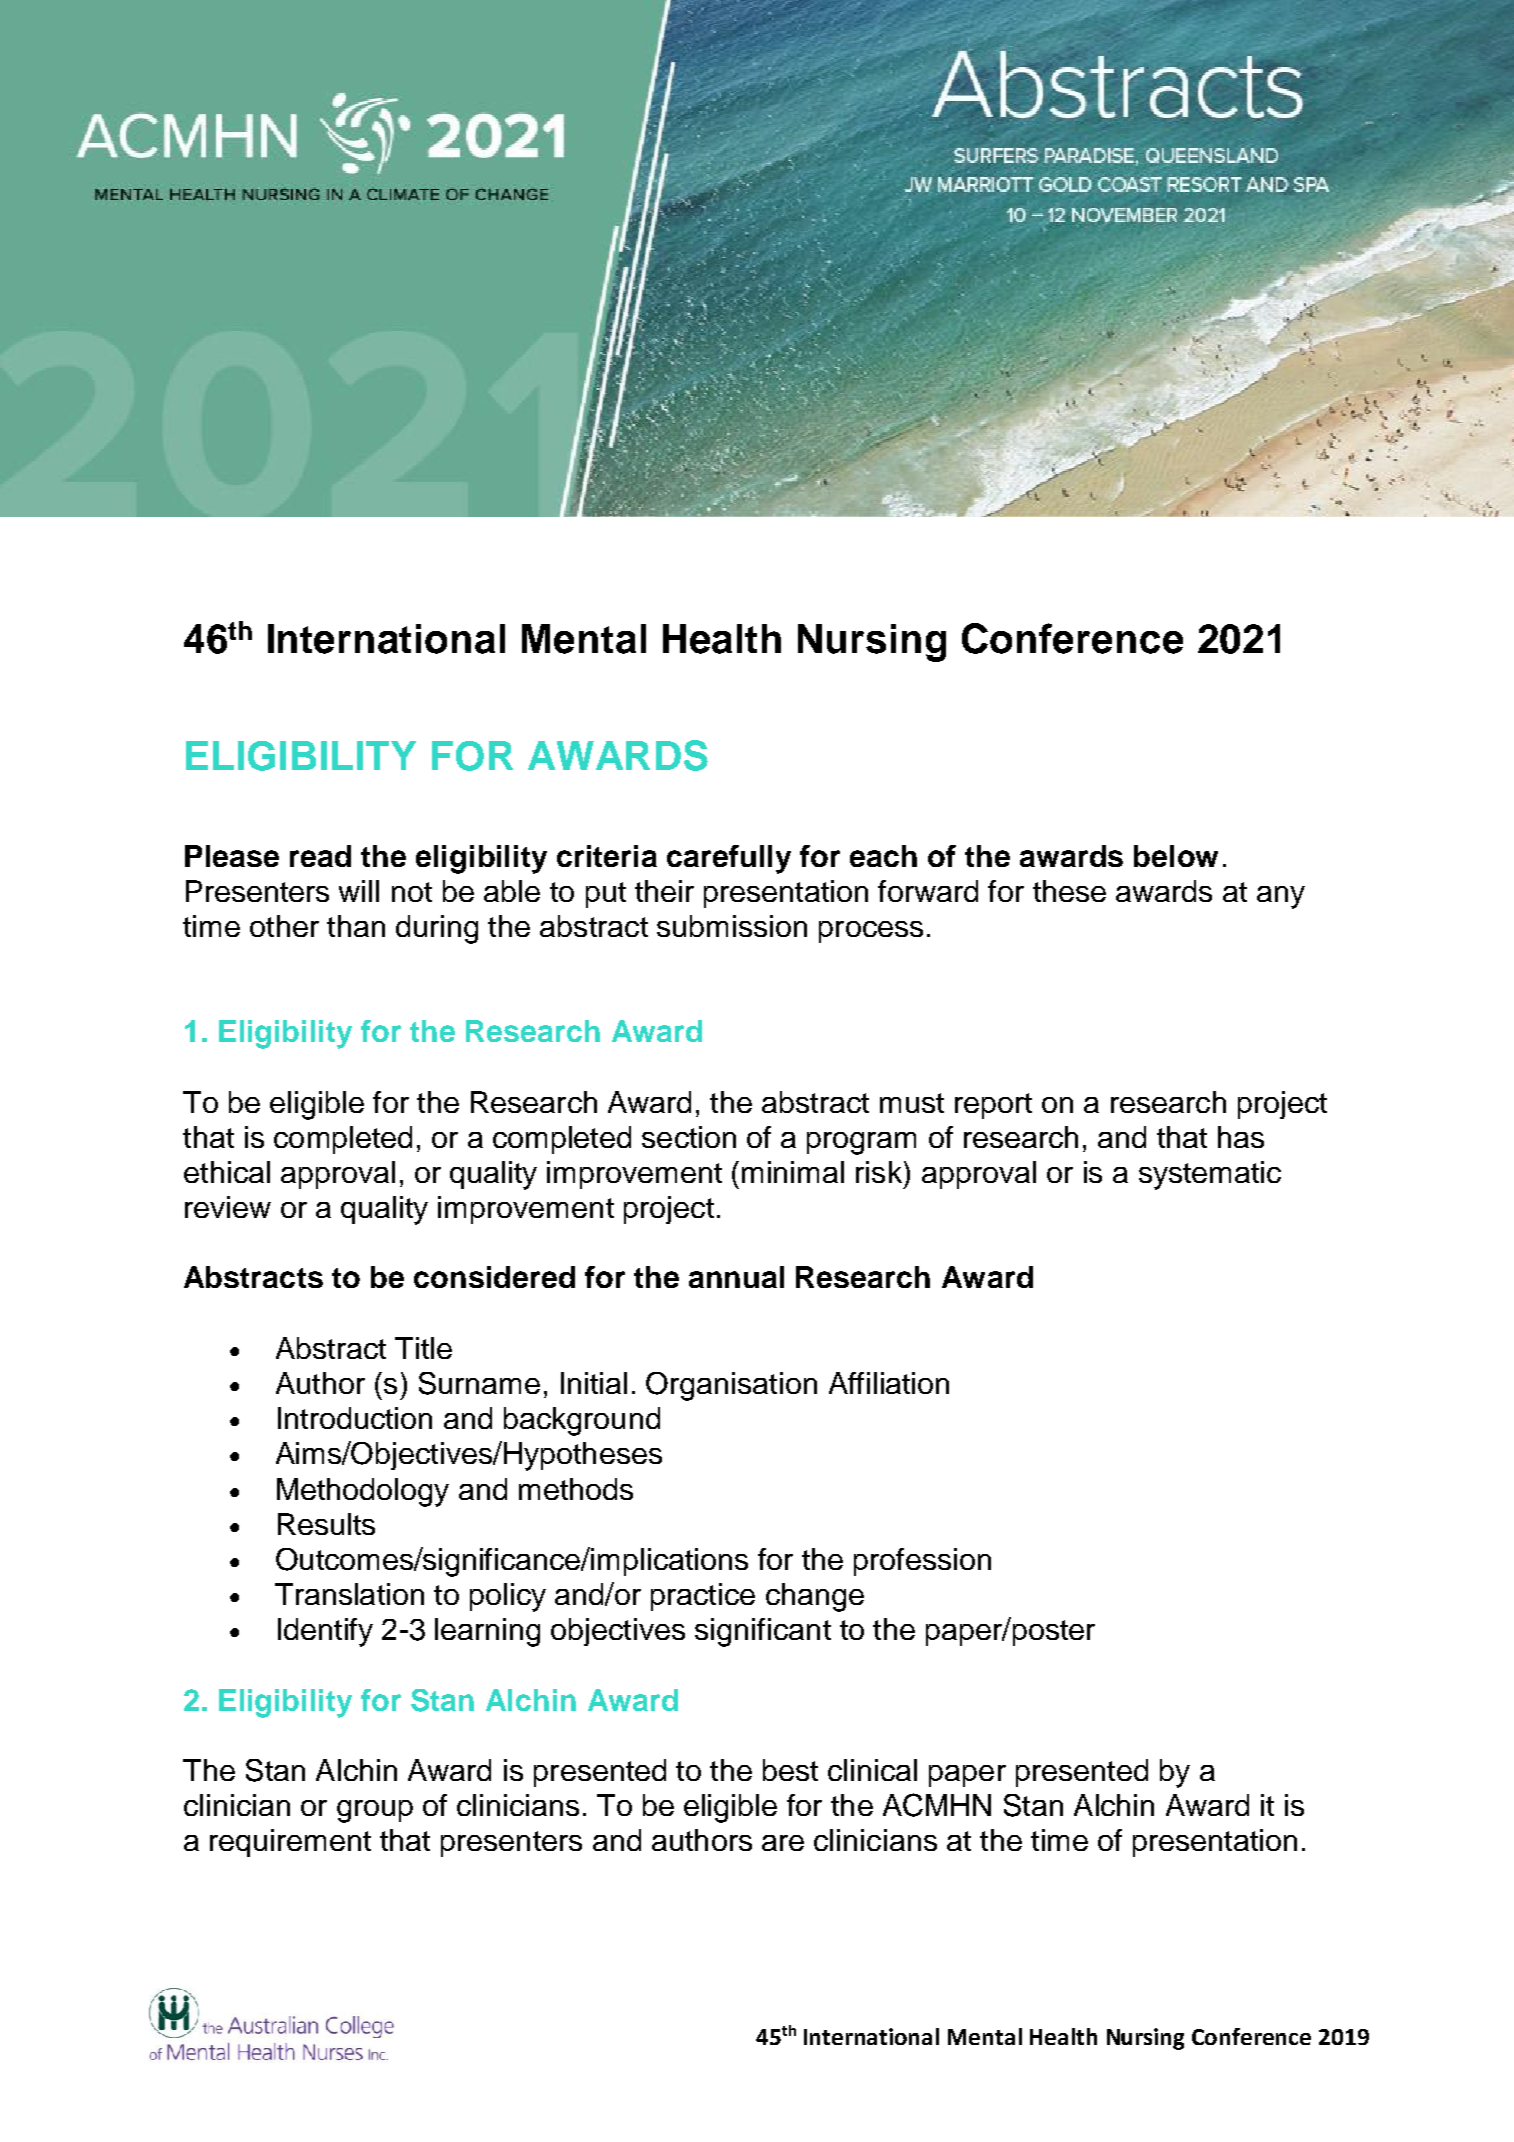 This image has width=1514, height=2142. I want to click on Affiliation, so click(889, 1383).
